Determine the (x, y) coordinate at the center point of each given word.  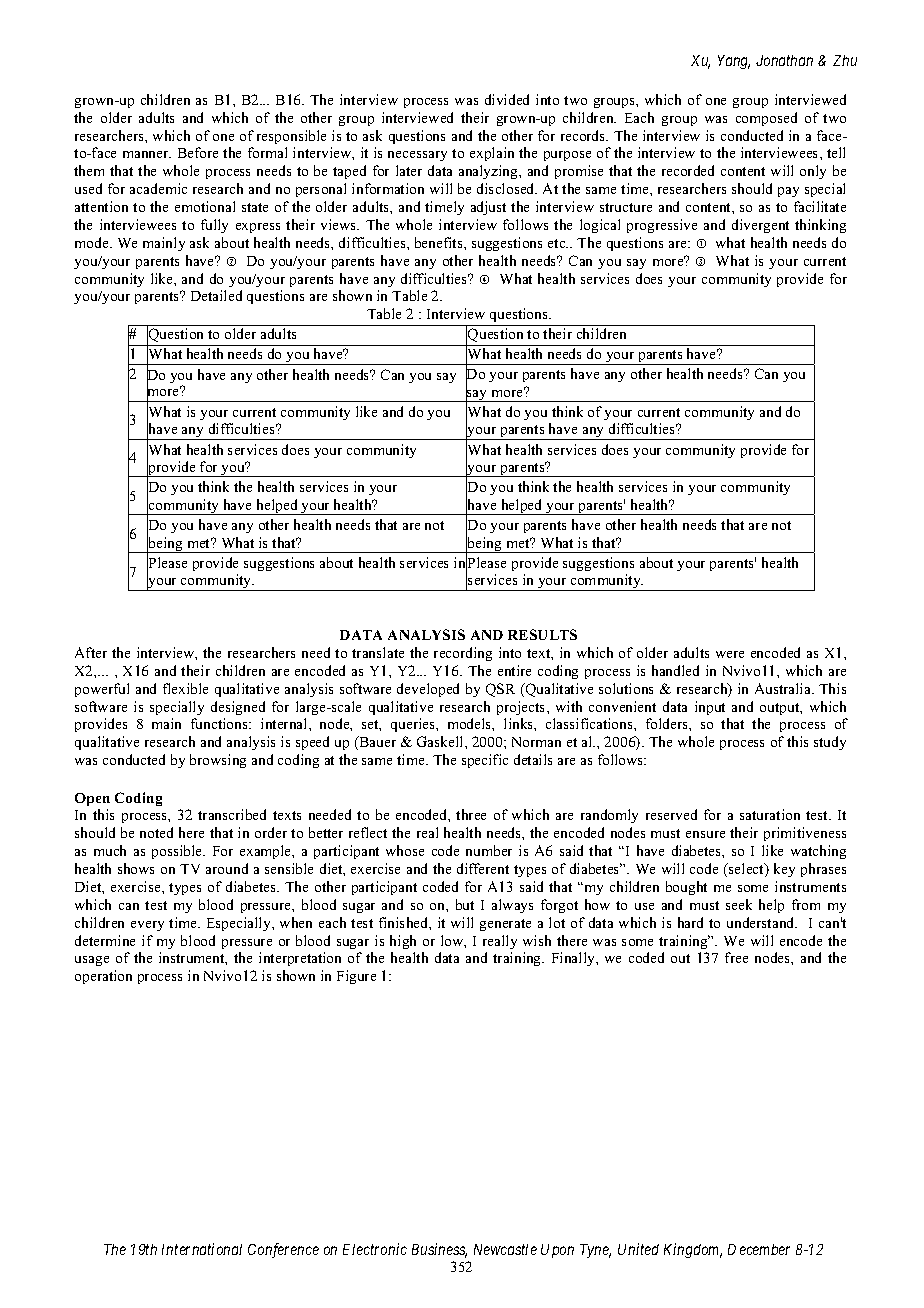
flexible (185, 688)
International (202, 1249)
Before (198, 152)
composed (766, 119)
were (730, 654)
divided (507, 99)
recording (463, 654)
